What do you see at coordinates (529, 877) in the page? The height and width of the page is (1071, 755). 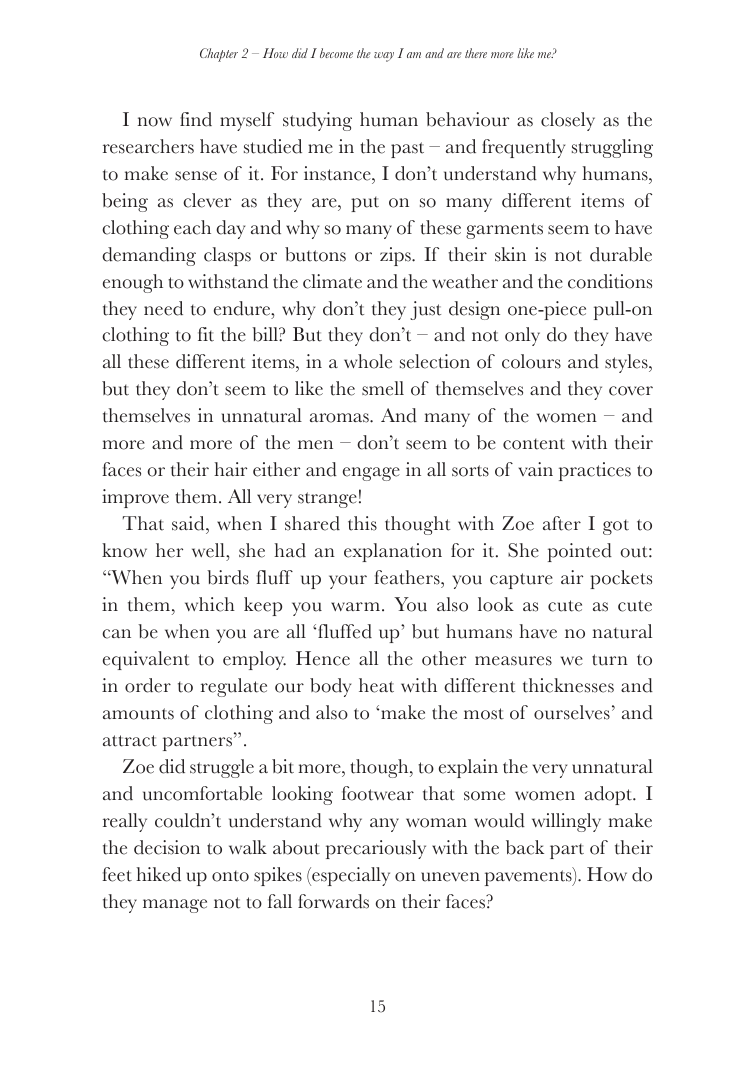 I see `pavements` at bounding box center [529, 877].
